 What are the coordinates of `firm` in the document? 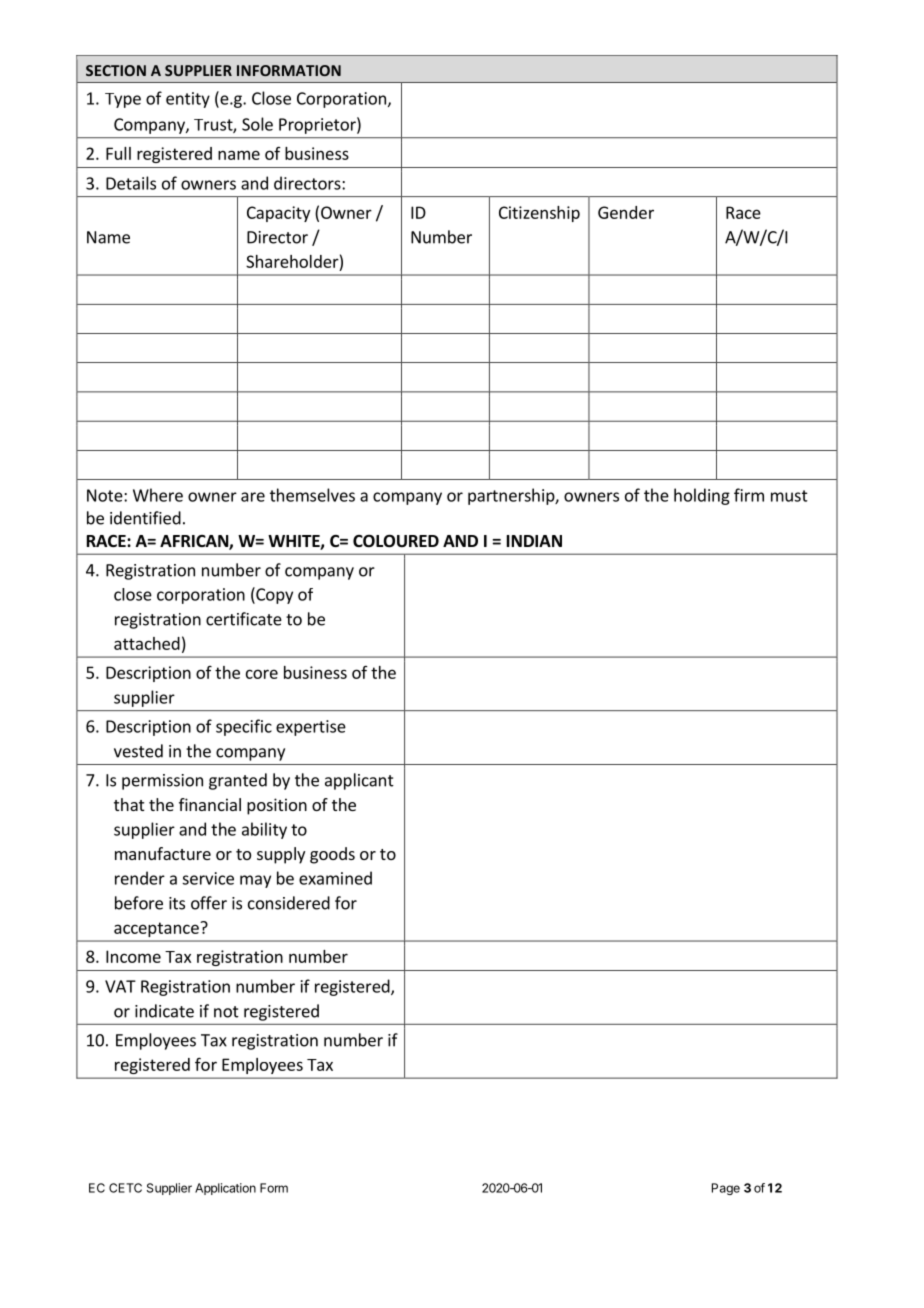 It's located at (749, 495).
